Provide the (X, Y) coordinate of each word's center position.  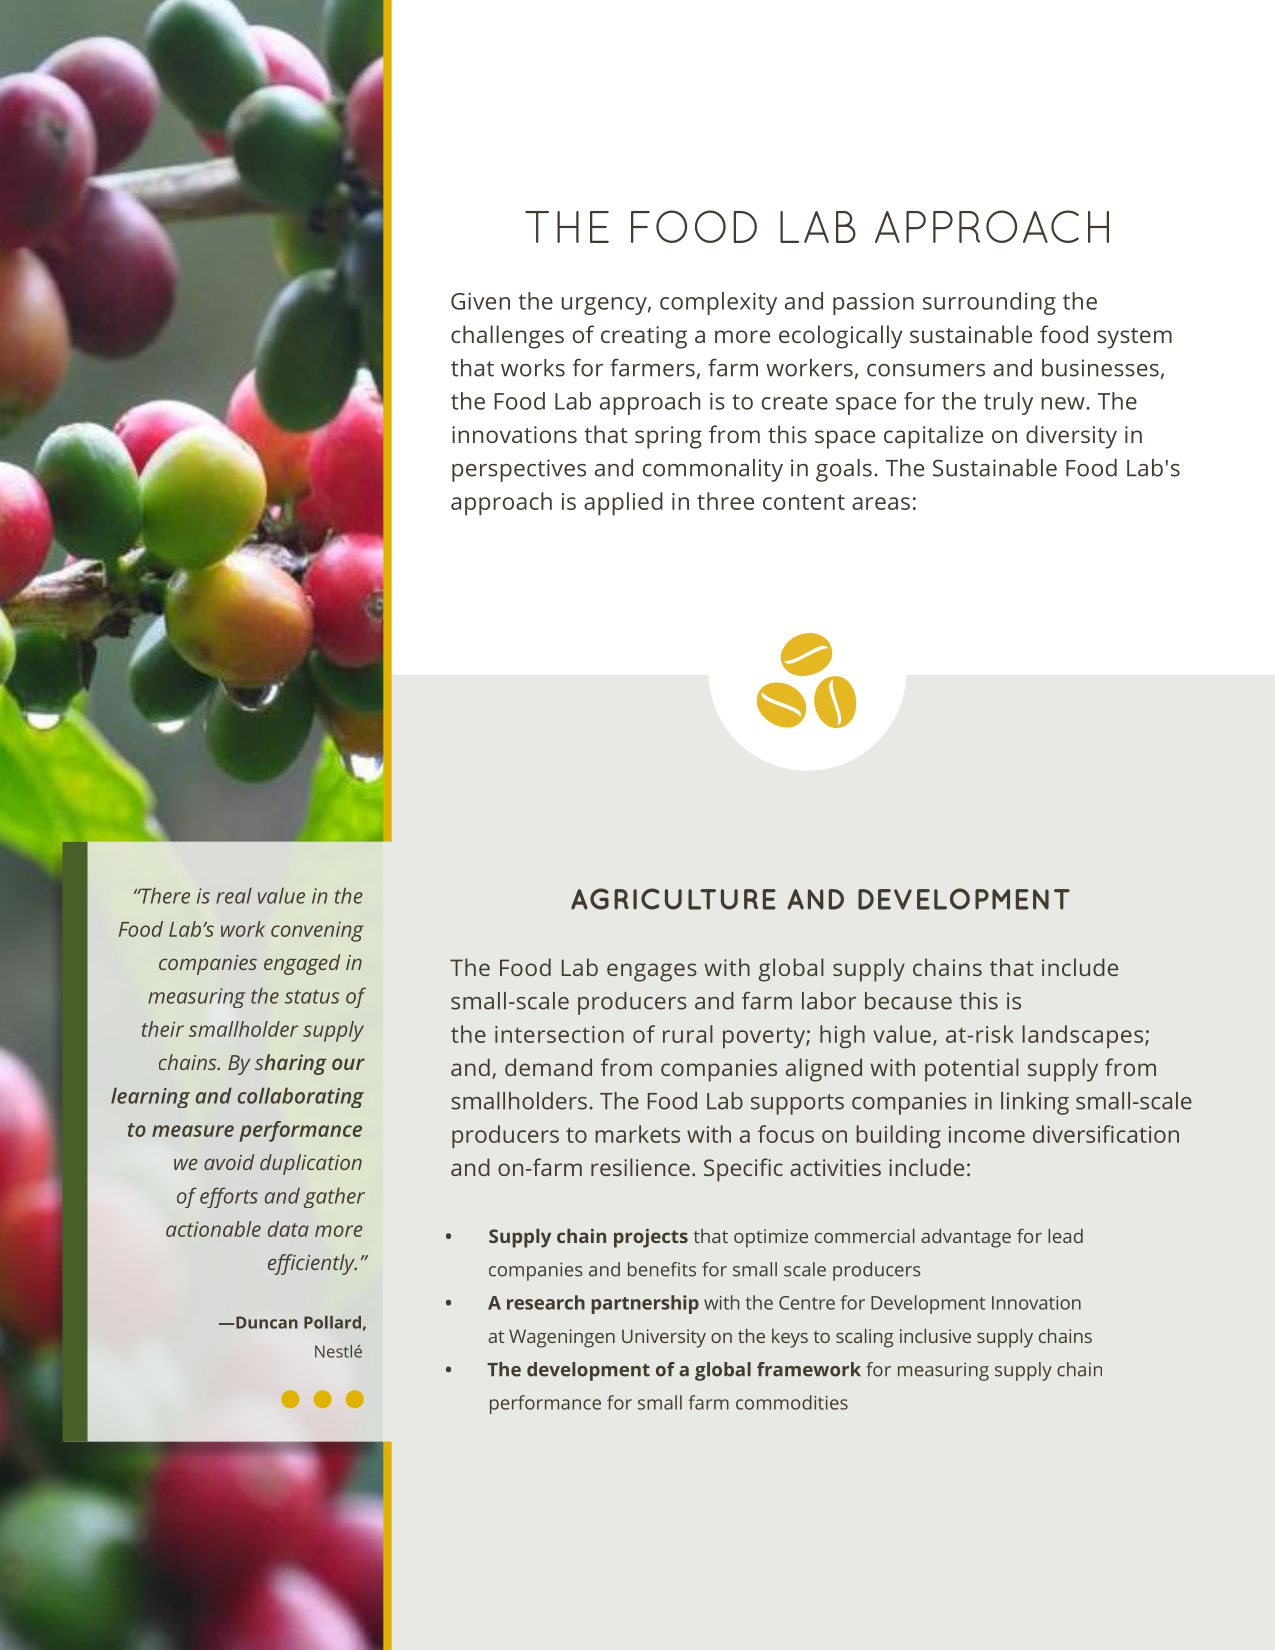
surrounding (989, 303)
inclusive (935, 1336)
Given (480, 301)
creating (644, 337)
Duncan (267, 1322)
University (664, 1338)
